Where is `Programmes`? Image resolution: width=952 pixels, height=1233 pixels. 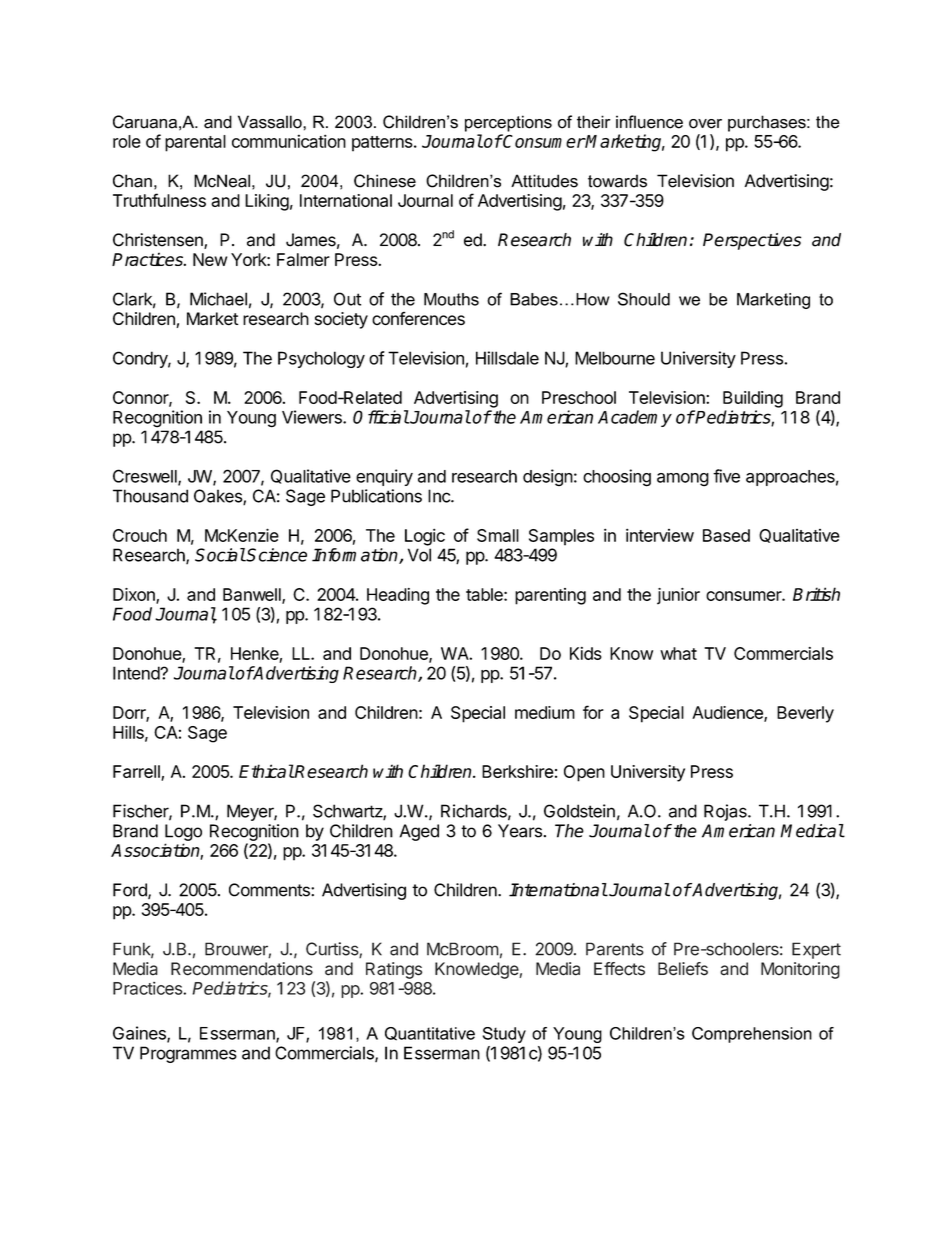
Programmes is located at coordinates (188, 1054).
